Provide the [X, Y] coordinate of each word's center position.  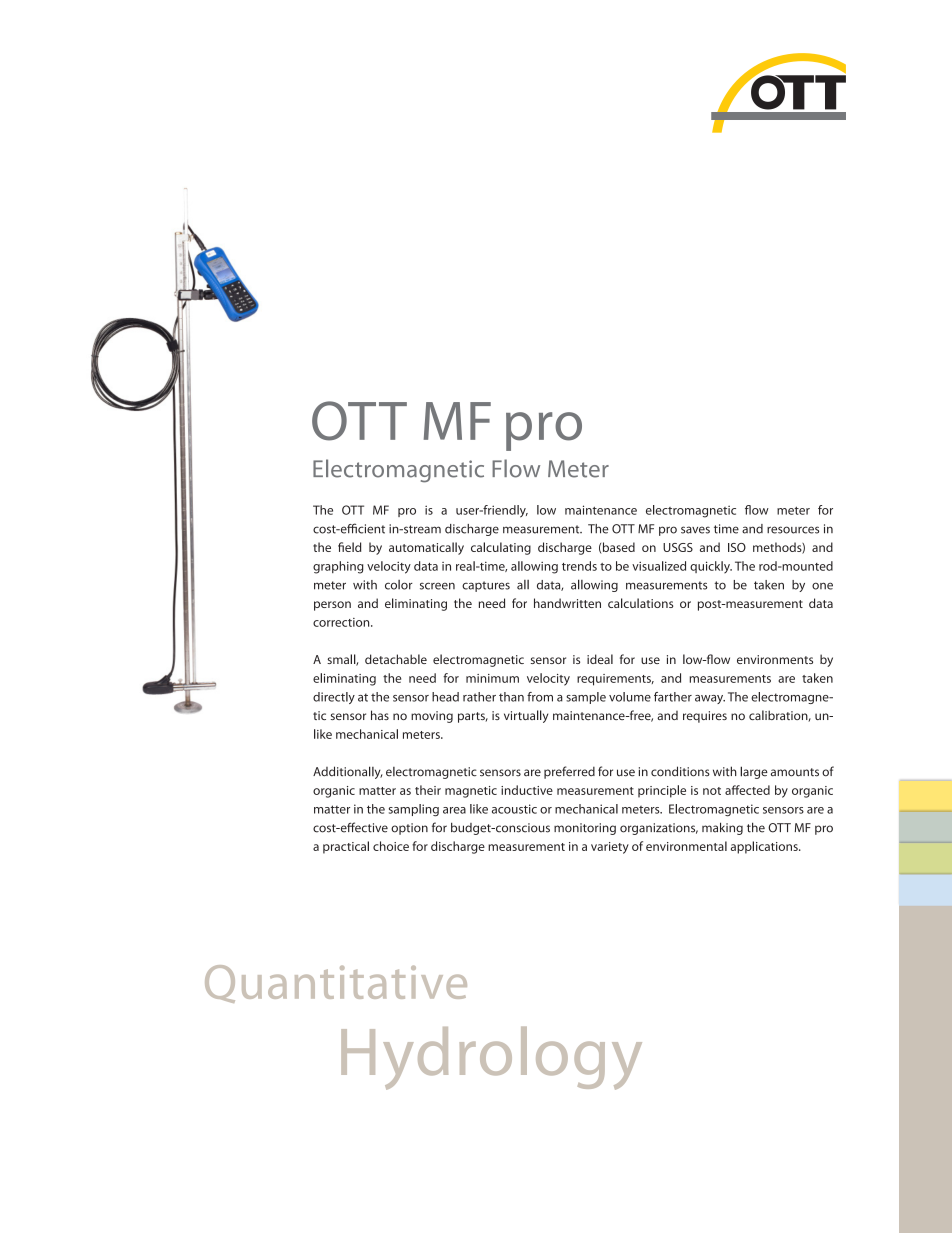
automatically [426, 548]
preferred [569, 772]
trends [579, 566]
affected [747, 790]
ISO [737, 547]
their [428, 790]
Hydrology [491, 1058]
